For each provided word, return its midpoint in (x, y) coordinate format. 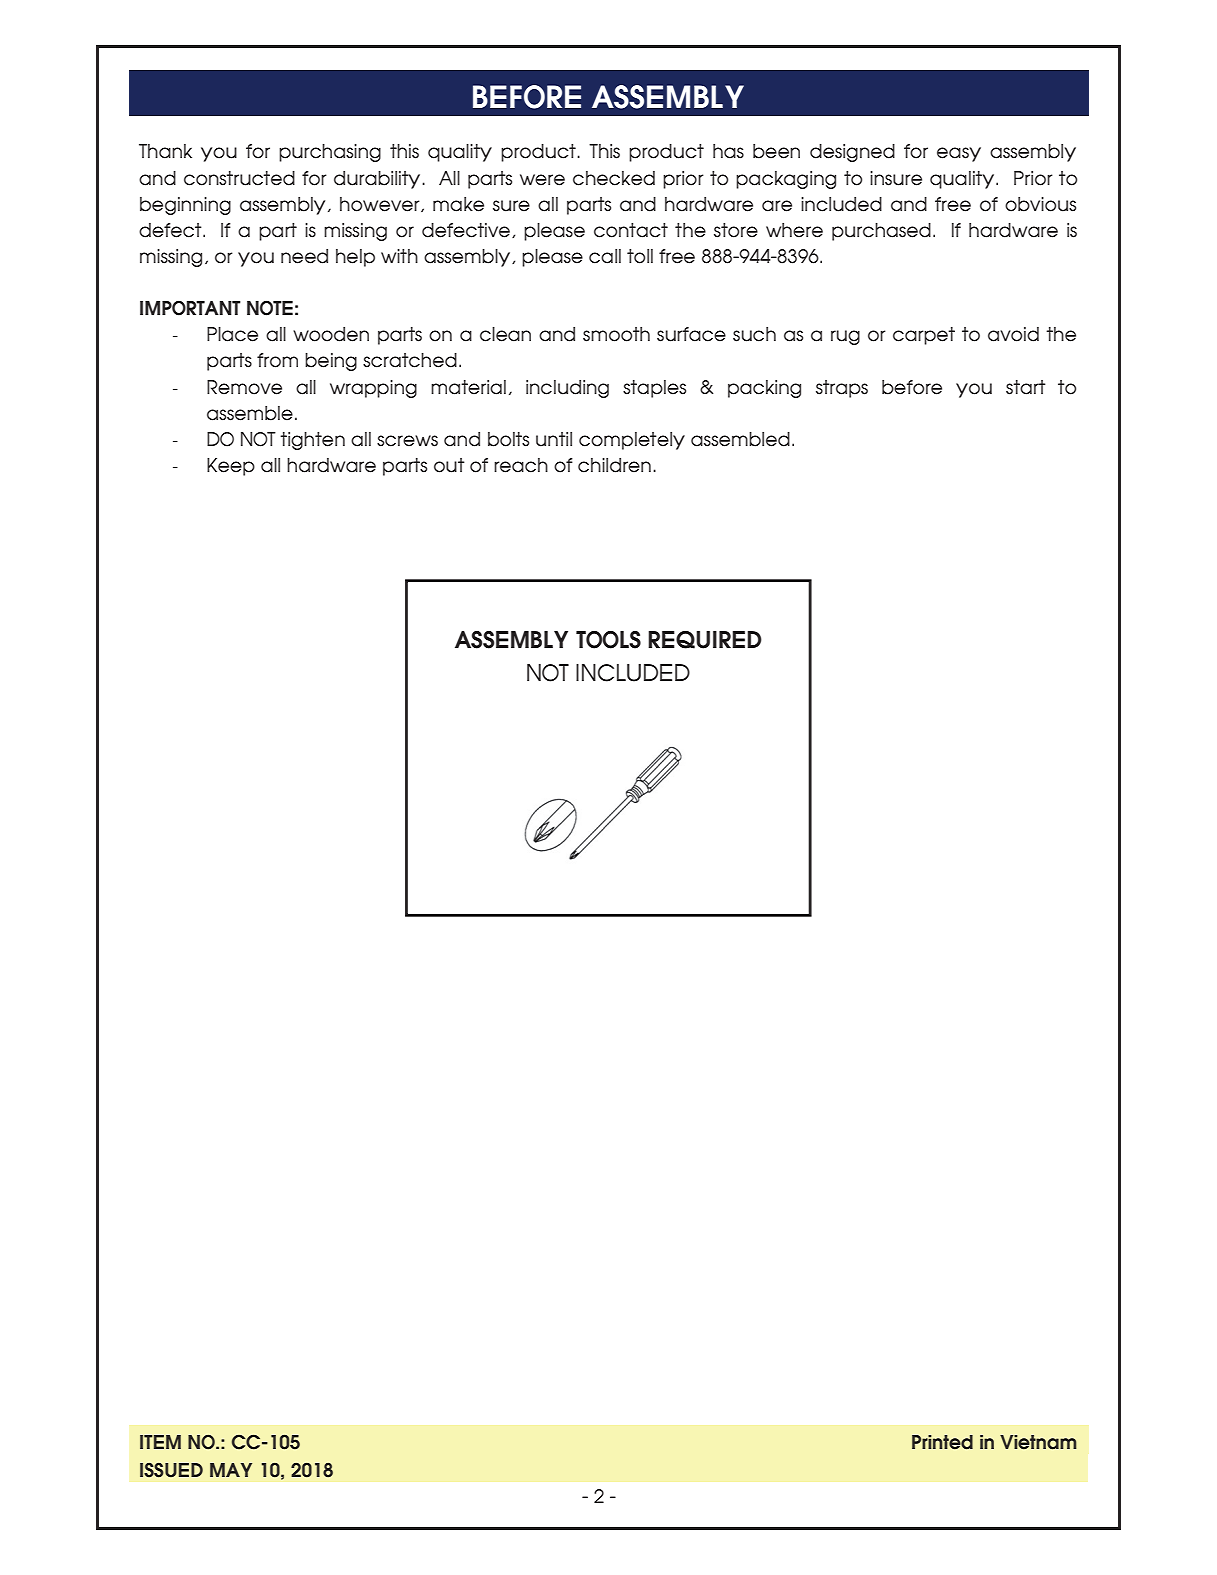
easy (959, 154)
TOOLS (608, 640)
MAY (231, 1470)
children (614, 465)
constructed (239, 178)
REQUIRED (705, 640)
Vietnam (1038, 1442)
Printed (942, 1442)
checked (614, 178)
